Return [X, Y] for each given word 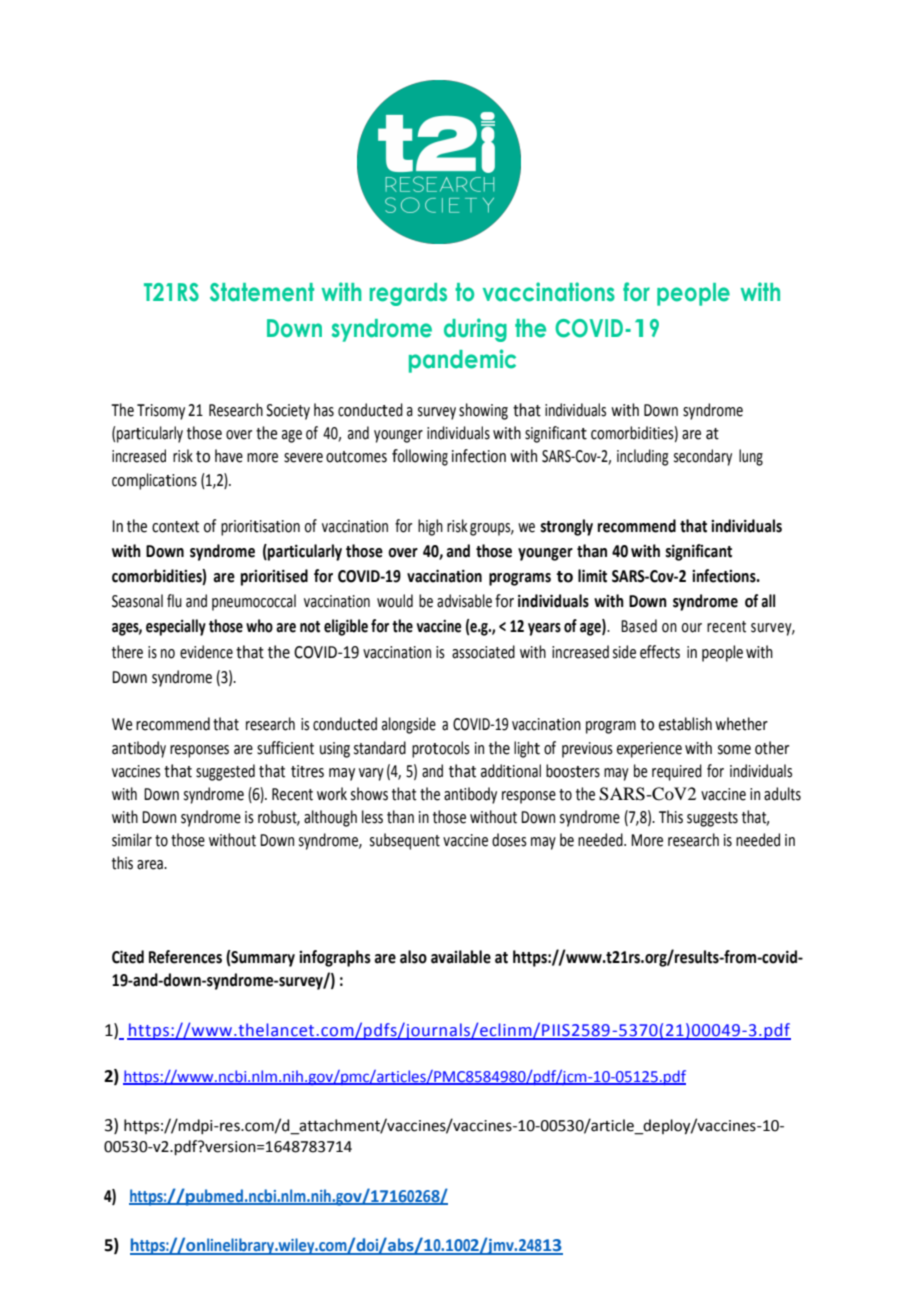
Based [639, 626]
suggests [712, 819]
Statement [262, 292]
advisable [464, 601]
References [185, 957]
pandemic [462, 361]
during [475, 330]
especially [176, 627]
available [461, 957]
